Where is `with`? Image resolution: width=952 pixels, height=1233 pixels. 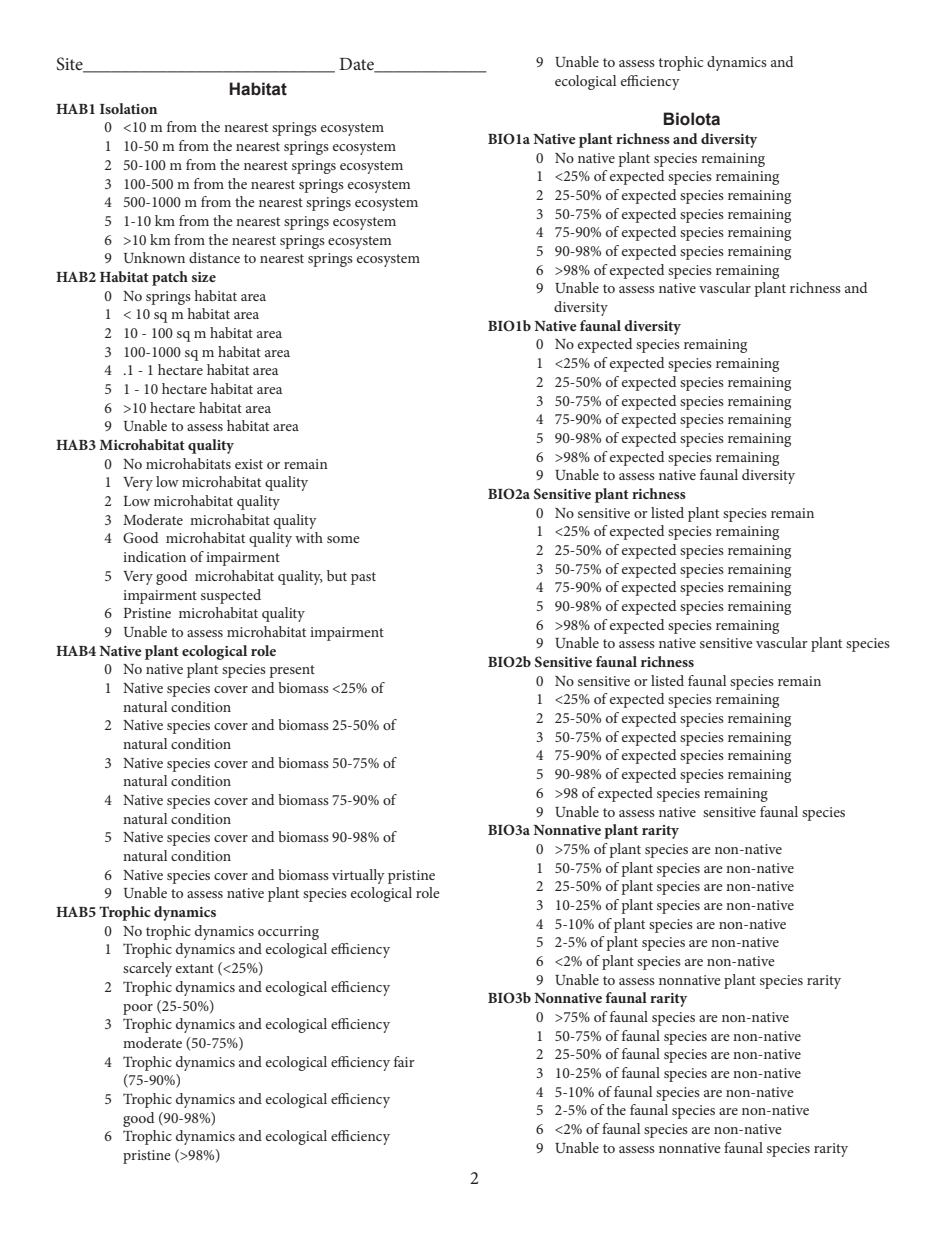 with is located at coordinates (309, 537).
